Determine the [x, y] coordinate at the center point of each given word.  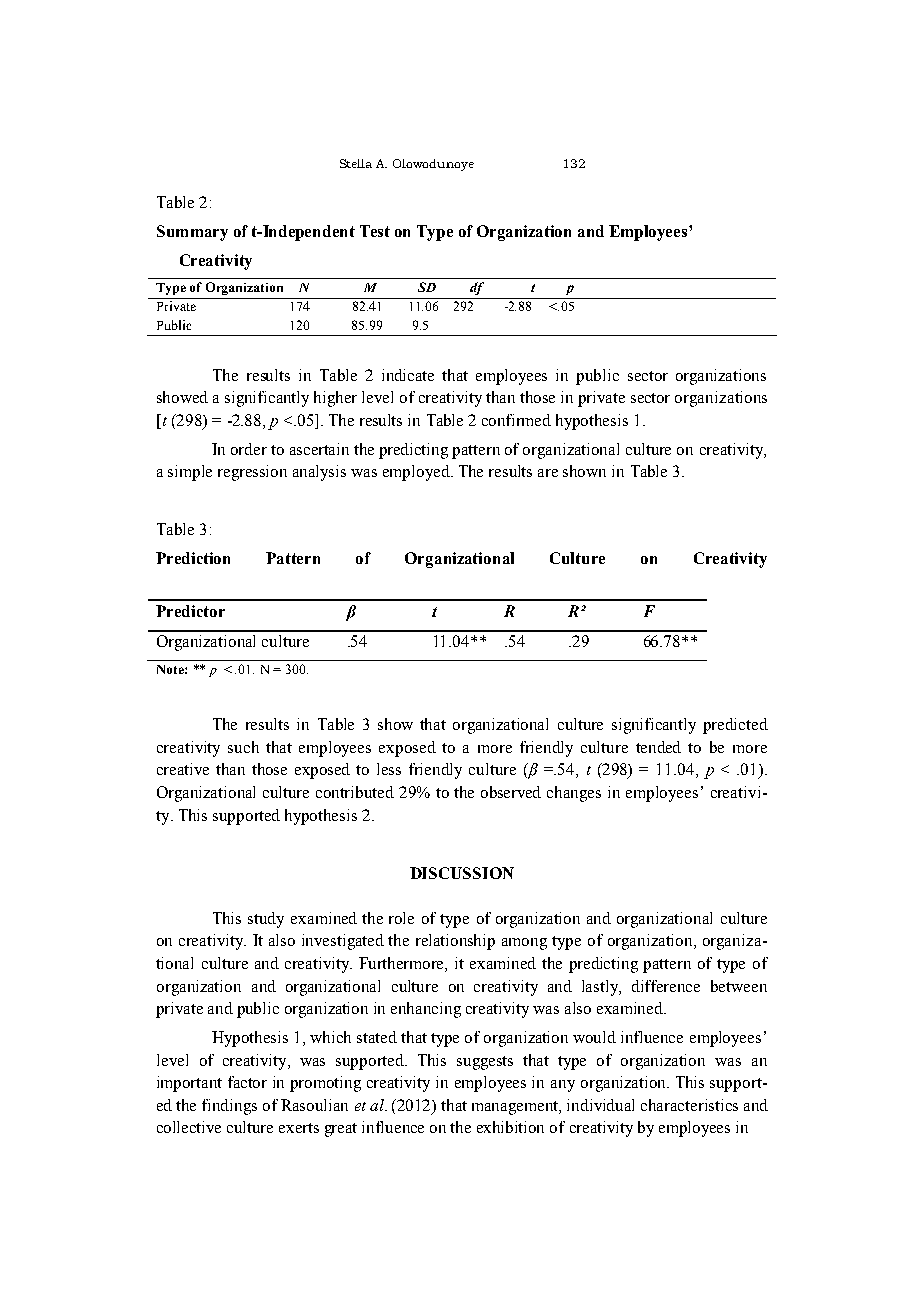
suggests [485, 1063]
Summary [192, 233]
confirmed [516, 420]
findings [229, 1107]
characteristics [689, 1105]
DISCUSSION [462, 873]
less [389, 769]
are [548, 473]
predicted [735, 726]
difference [666, 986]
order [249, 449]
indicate [408, 375]
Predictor [190, 611]
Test [375, 231]
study [266, 920]
